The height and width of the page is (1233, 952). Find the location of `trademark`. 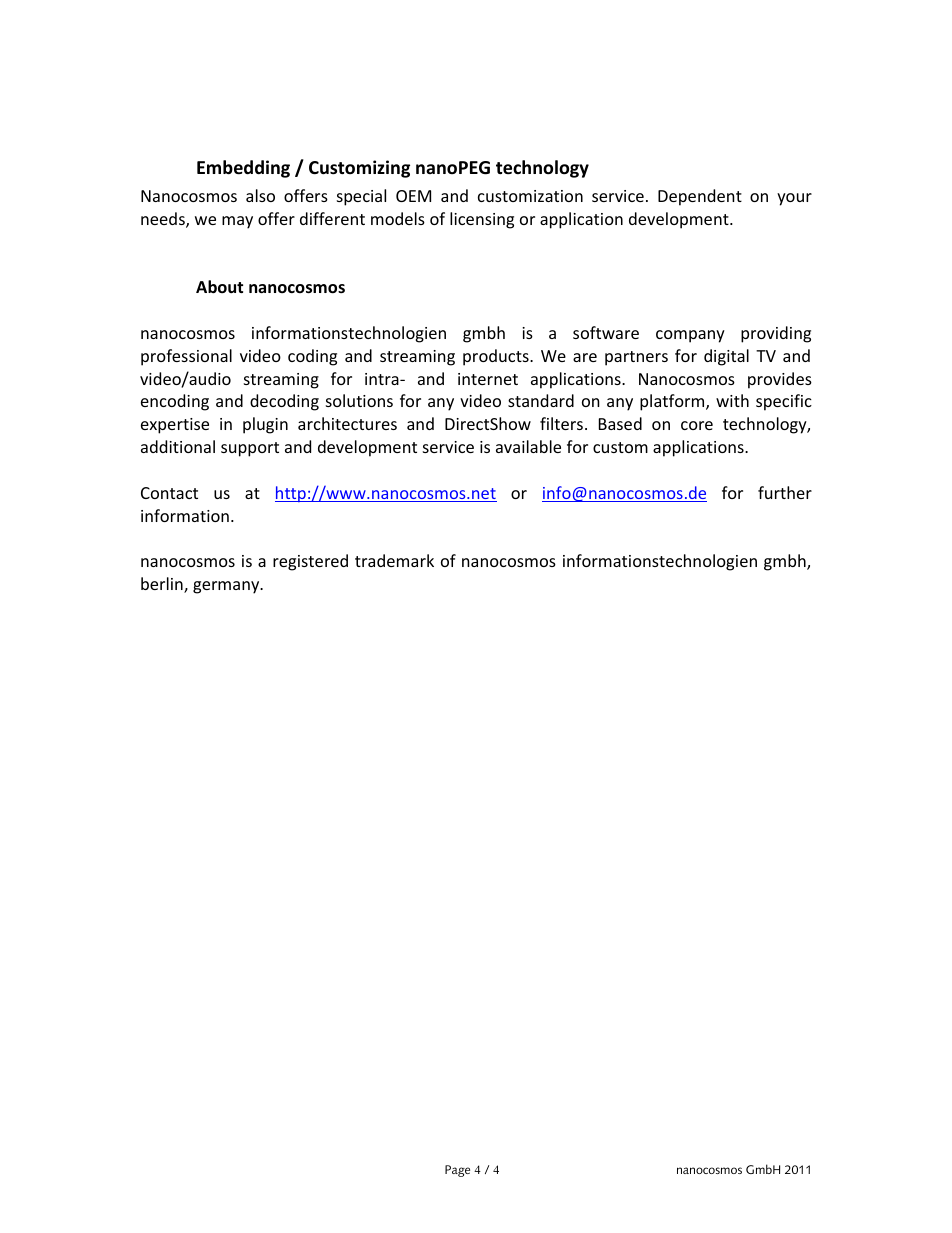

trademark is located at coordinates (394, 560).
